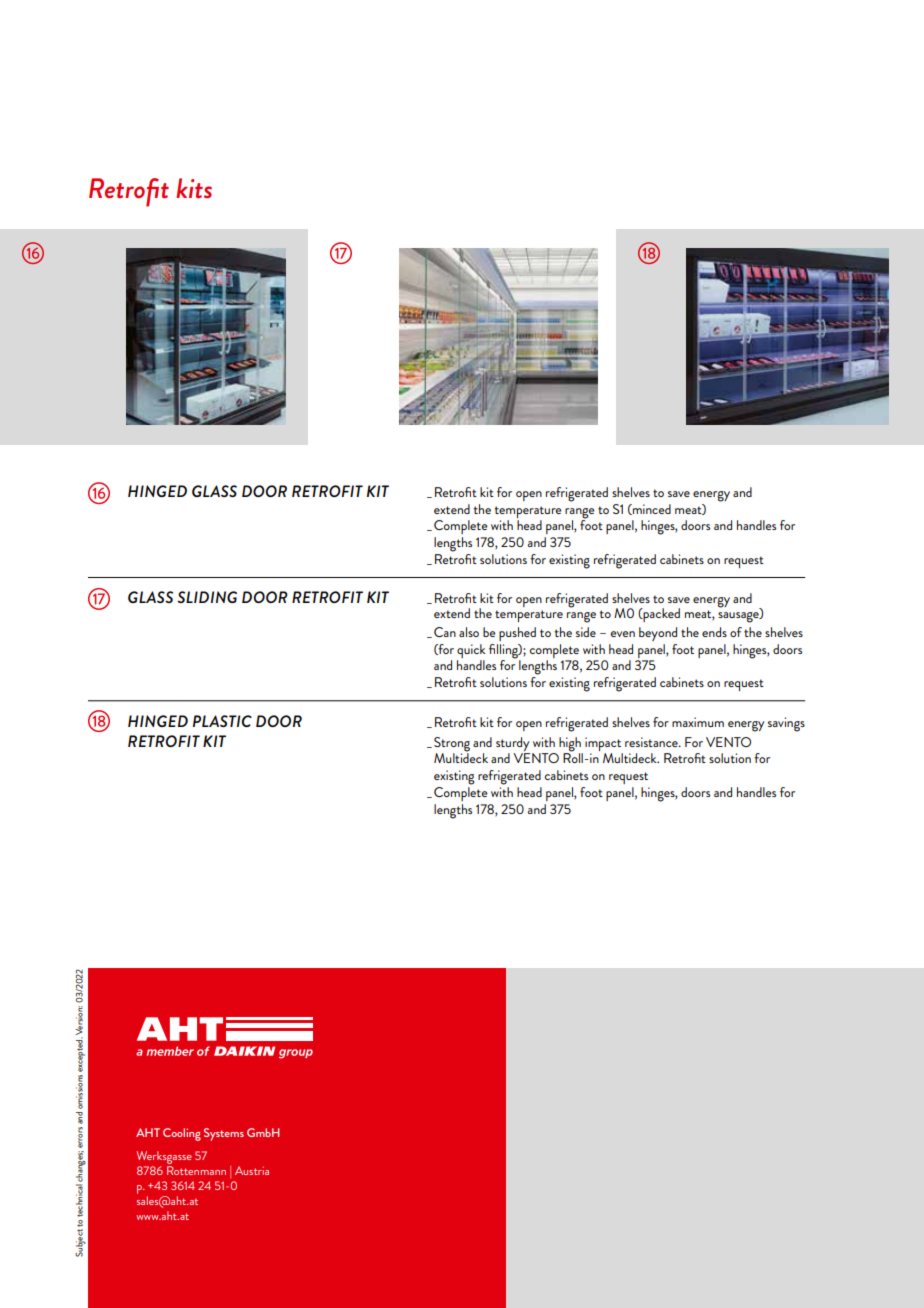  What do you see at coordinates (194, 188) in the screenshot?
I see `kits` at bounding box center [194, 188].
